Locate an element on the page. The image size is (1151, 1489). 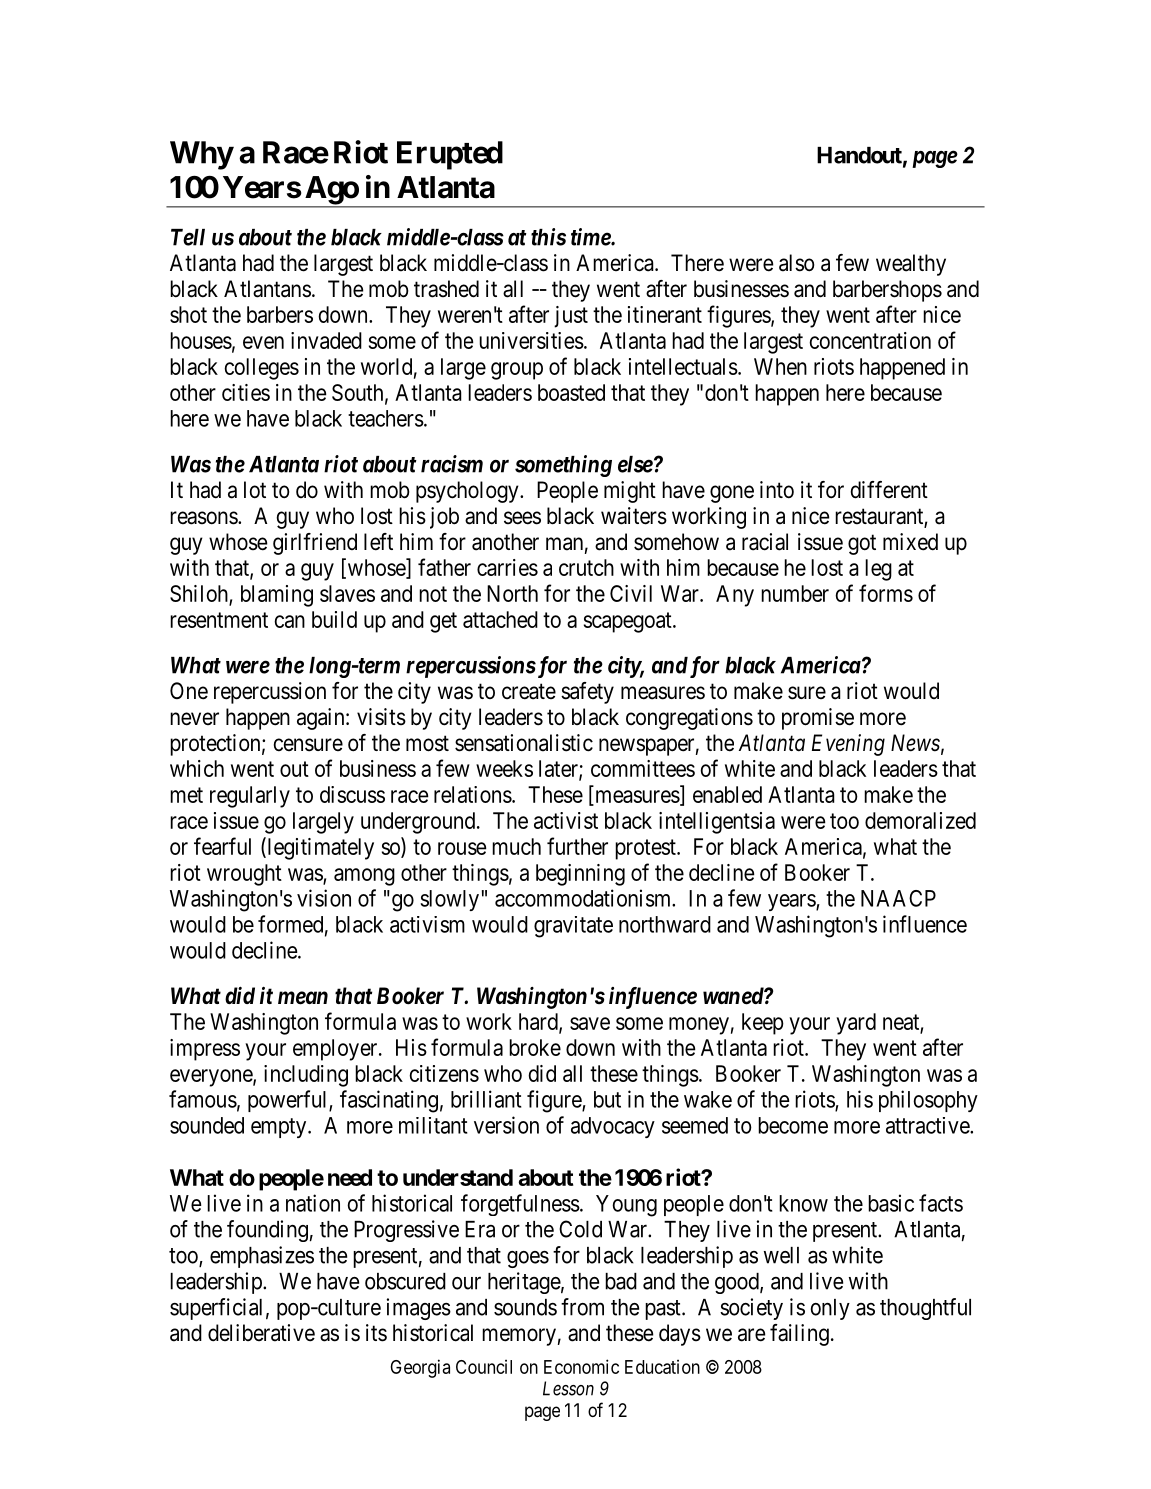
later is located at coordinates (559, 770).
